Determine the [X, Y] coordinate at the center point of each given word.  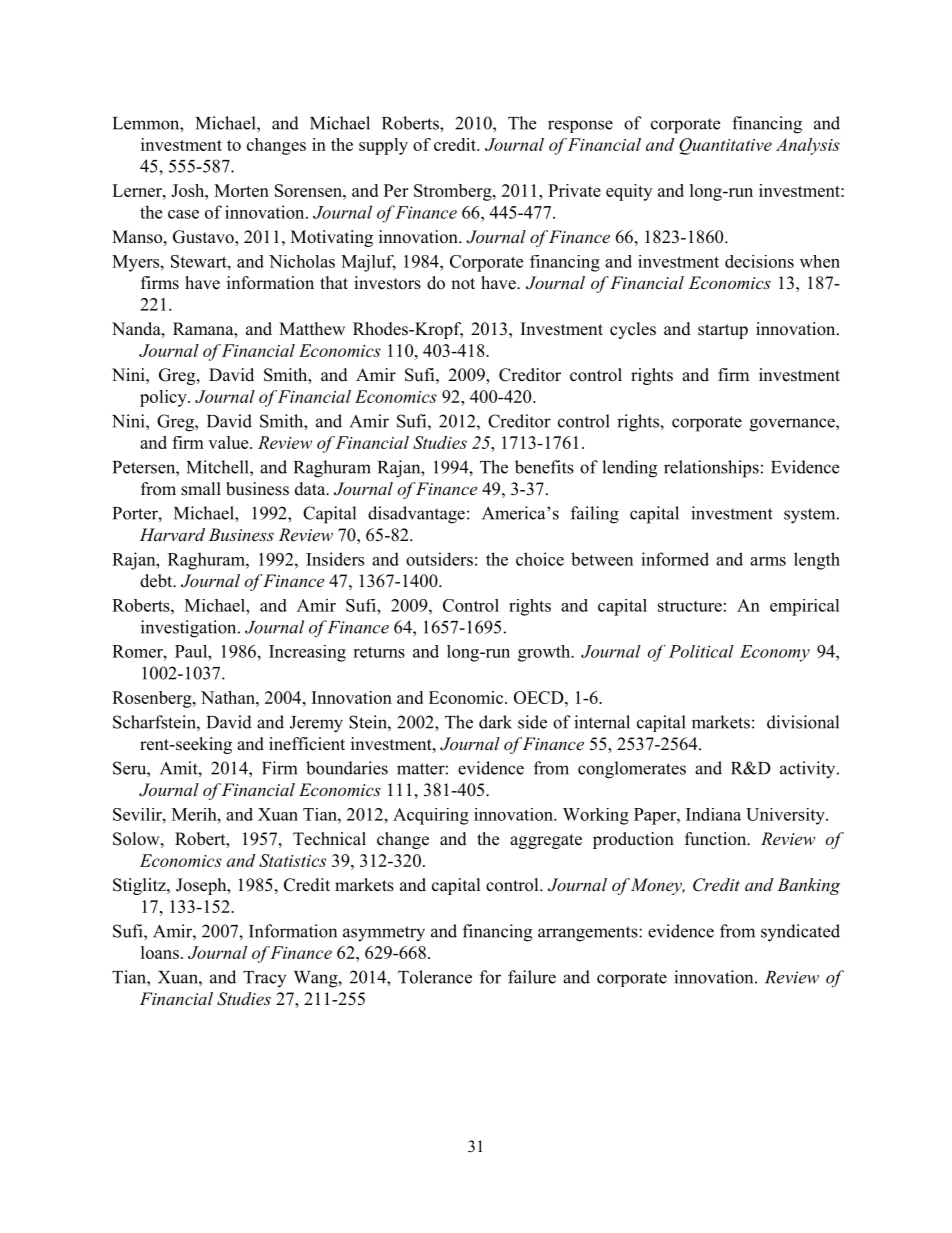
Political [701, 651]
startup [723, 331]
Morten [241, 190]
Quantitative [725, 146]
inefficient [307, 744]
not [463, 284]
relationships [711, 469]
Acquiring [431, 816]
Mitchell [219, 467]
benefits [544, 467]
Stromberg [454, 192]
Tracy [264, 979]
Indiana [713, 814]
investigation [190, 629]
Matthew [312, 329]
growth [545, 653]
